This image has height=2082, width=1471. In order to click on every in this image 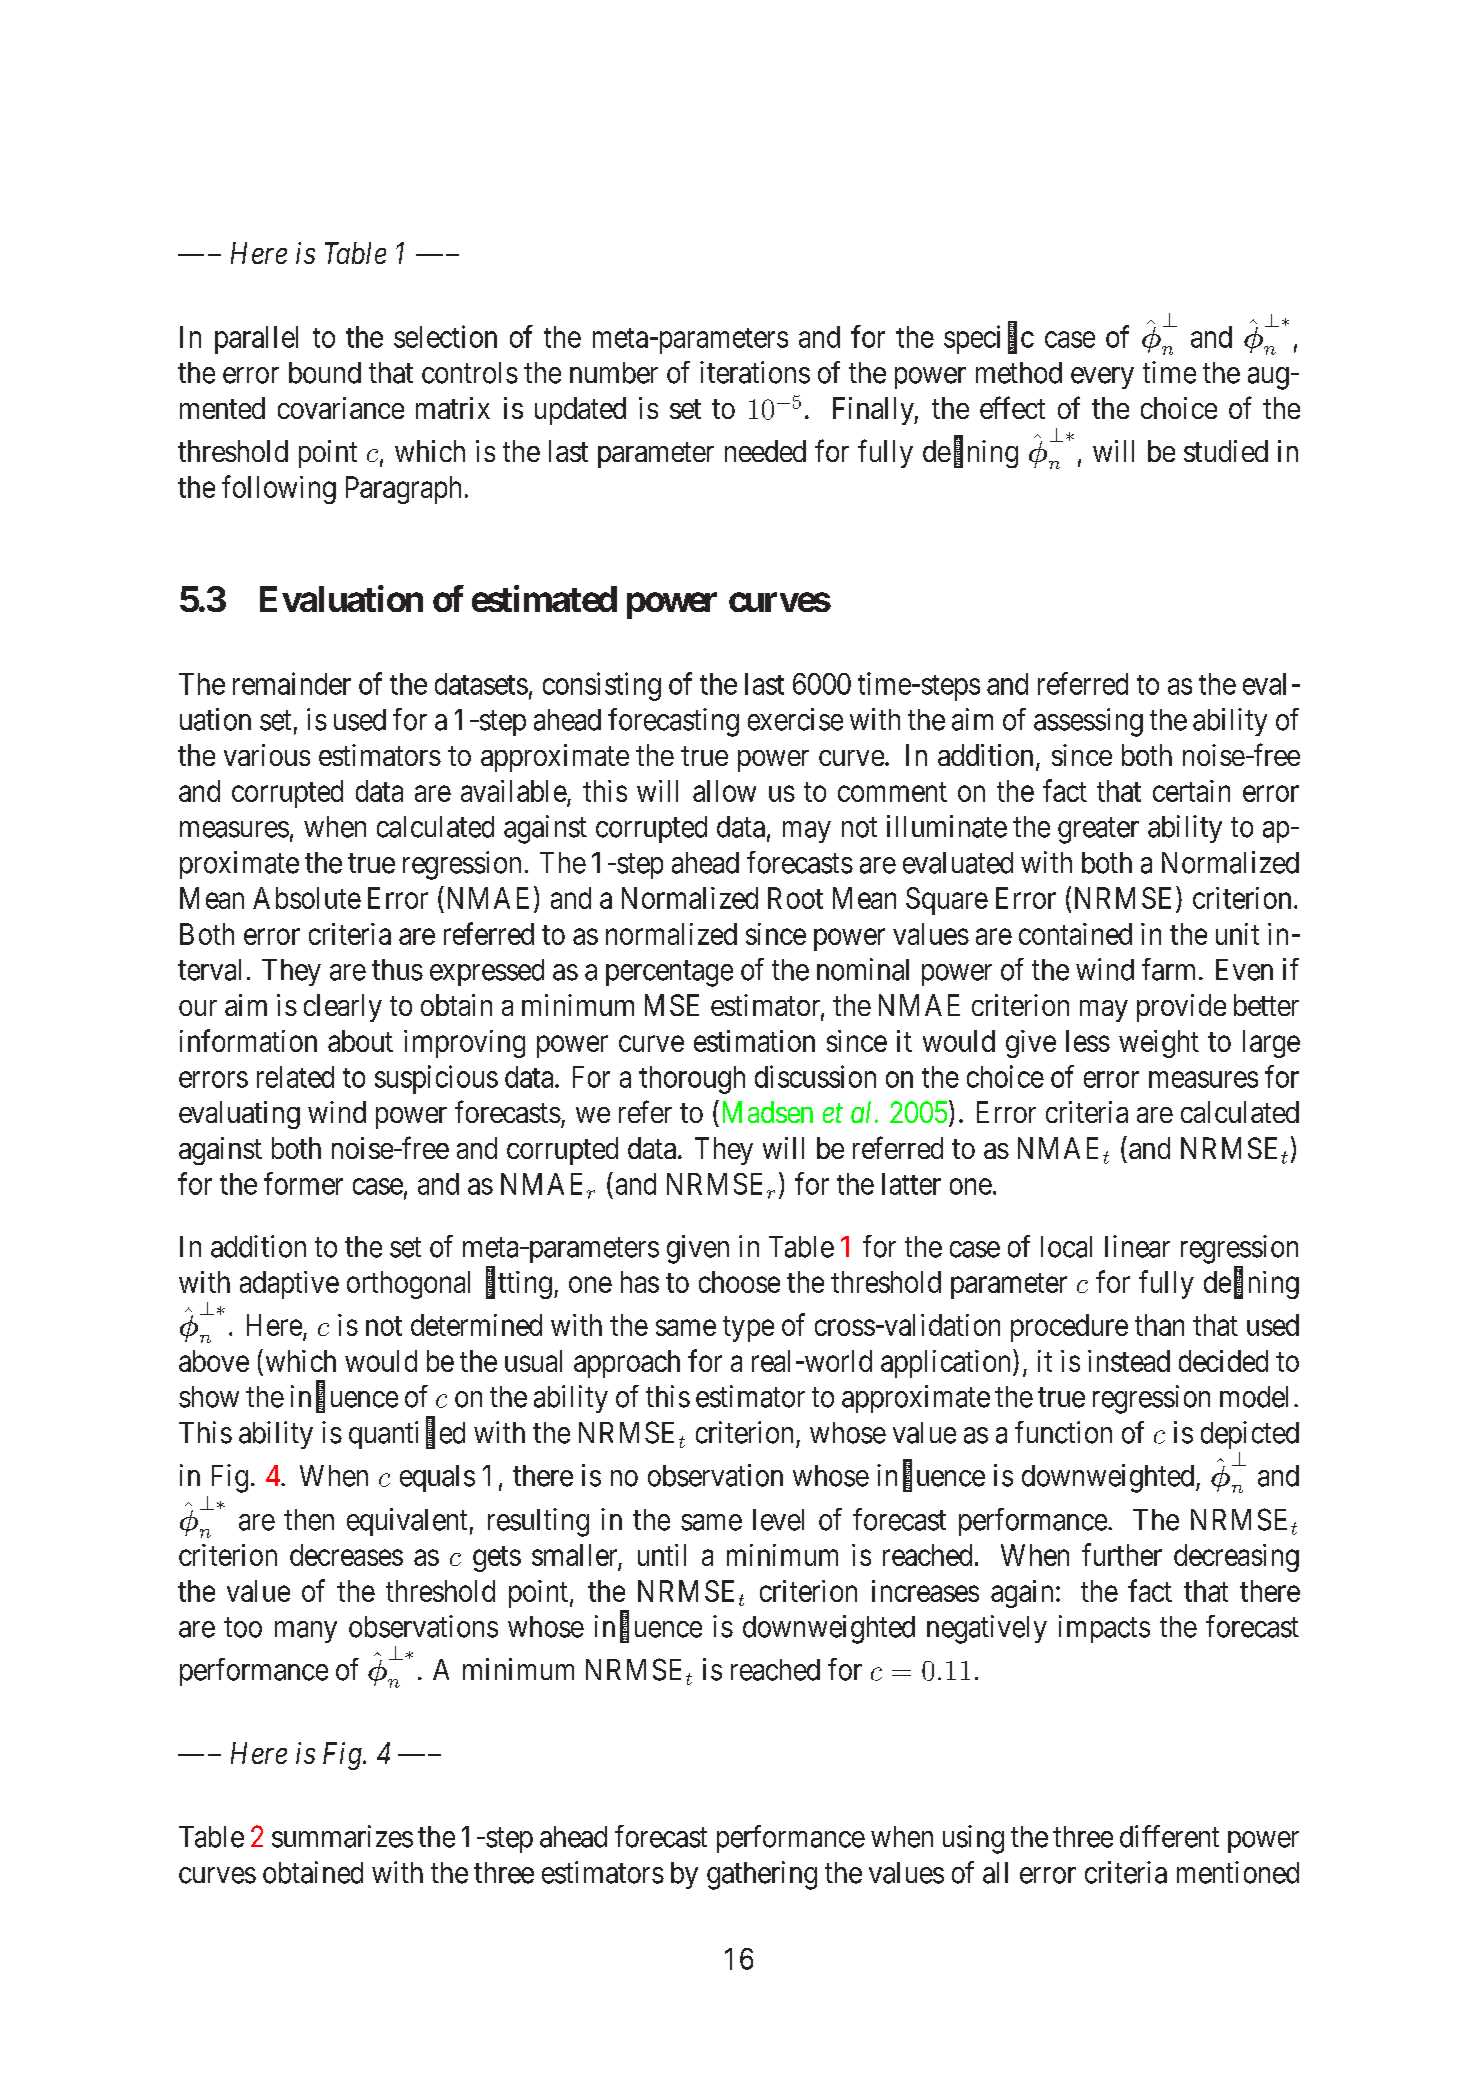, I will do `click(1102, 378)`.
